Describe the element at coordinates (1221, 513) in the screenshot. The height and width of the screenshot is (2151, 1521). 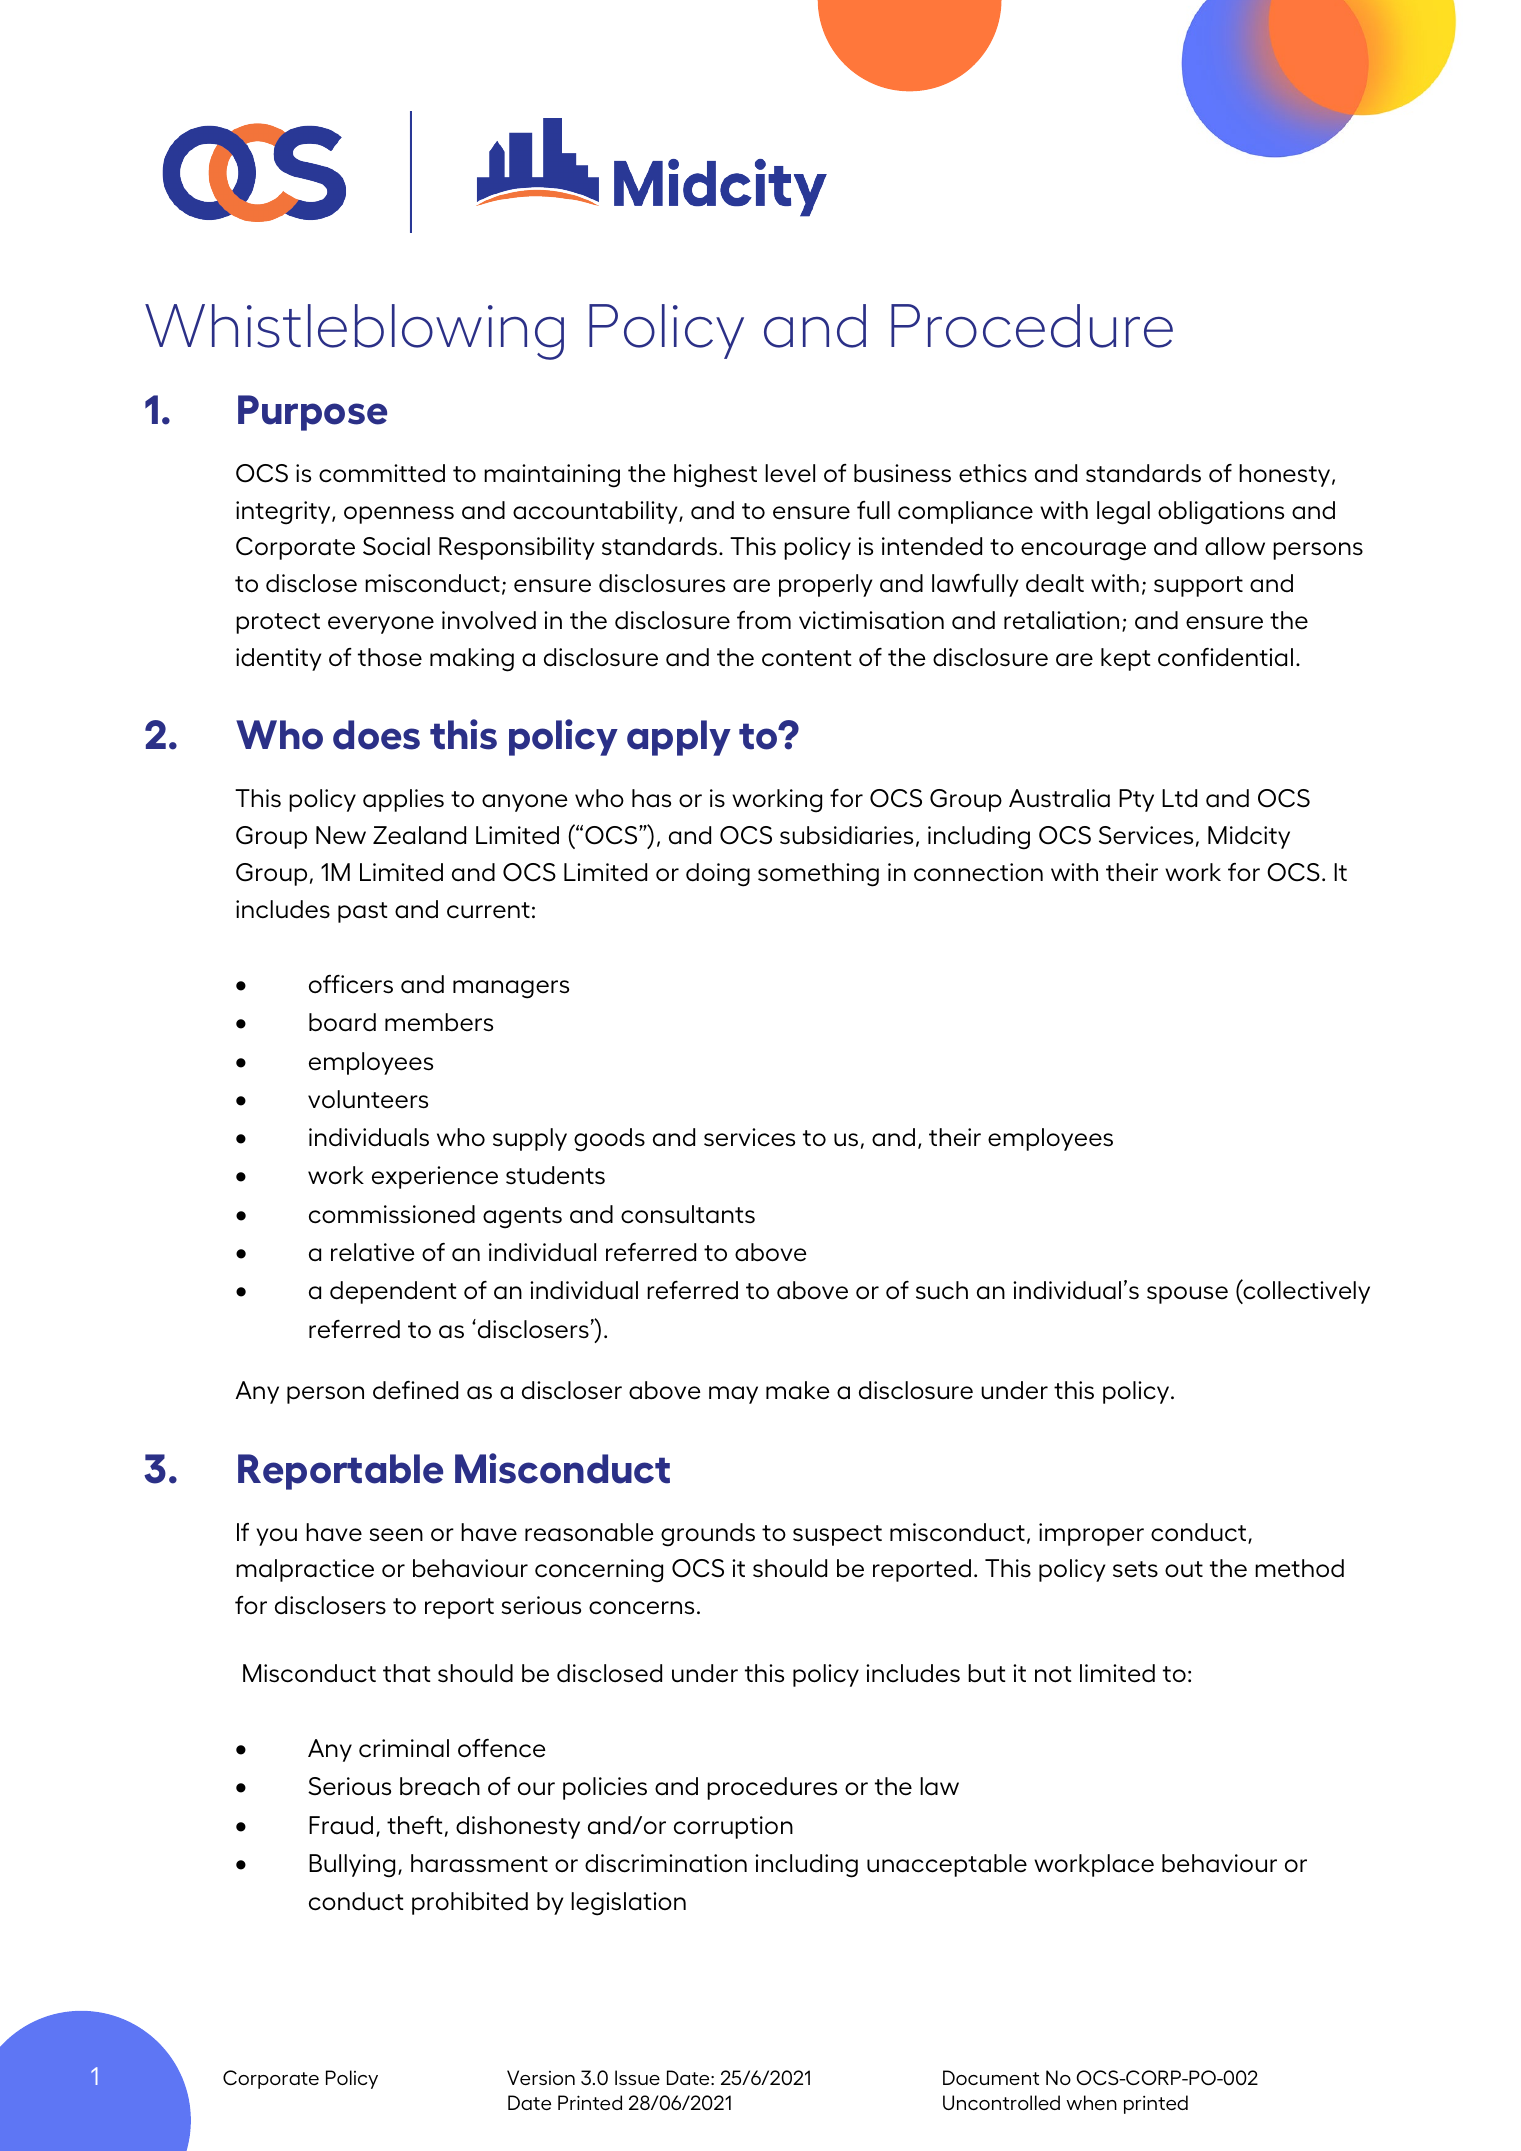
I see `obligations` at that location.
